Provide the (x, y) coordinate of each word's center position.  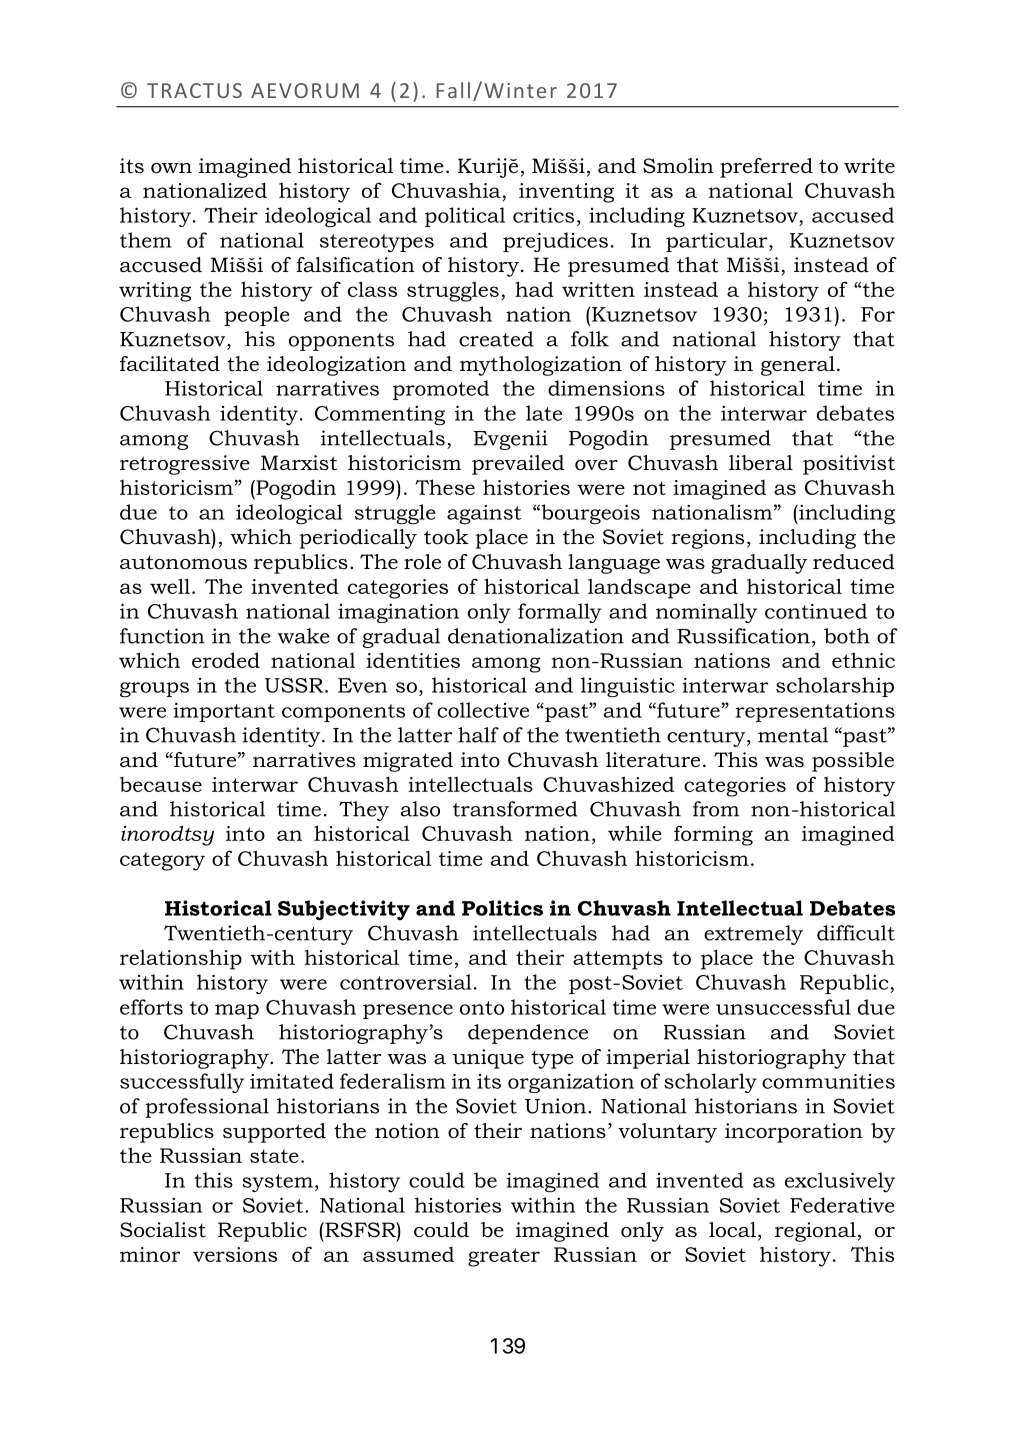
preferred (766, 168)
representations (815, 712)
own (171, 168)
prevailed (518, 465)
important (224, 712)
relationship (181, 959)
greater (504, 1257)
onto (482, 1008)
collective (483, 710)
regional (815, 1232)
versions (235, 1254)
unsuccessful (783, 1007)
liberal (761, 463)
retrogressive (185, 465)
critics (543, 215)
